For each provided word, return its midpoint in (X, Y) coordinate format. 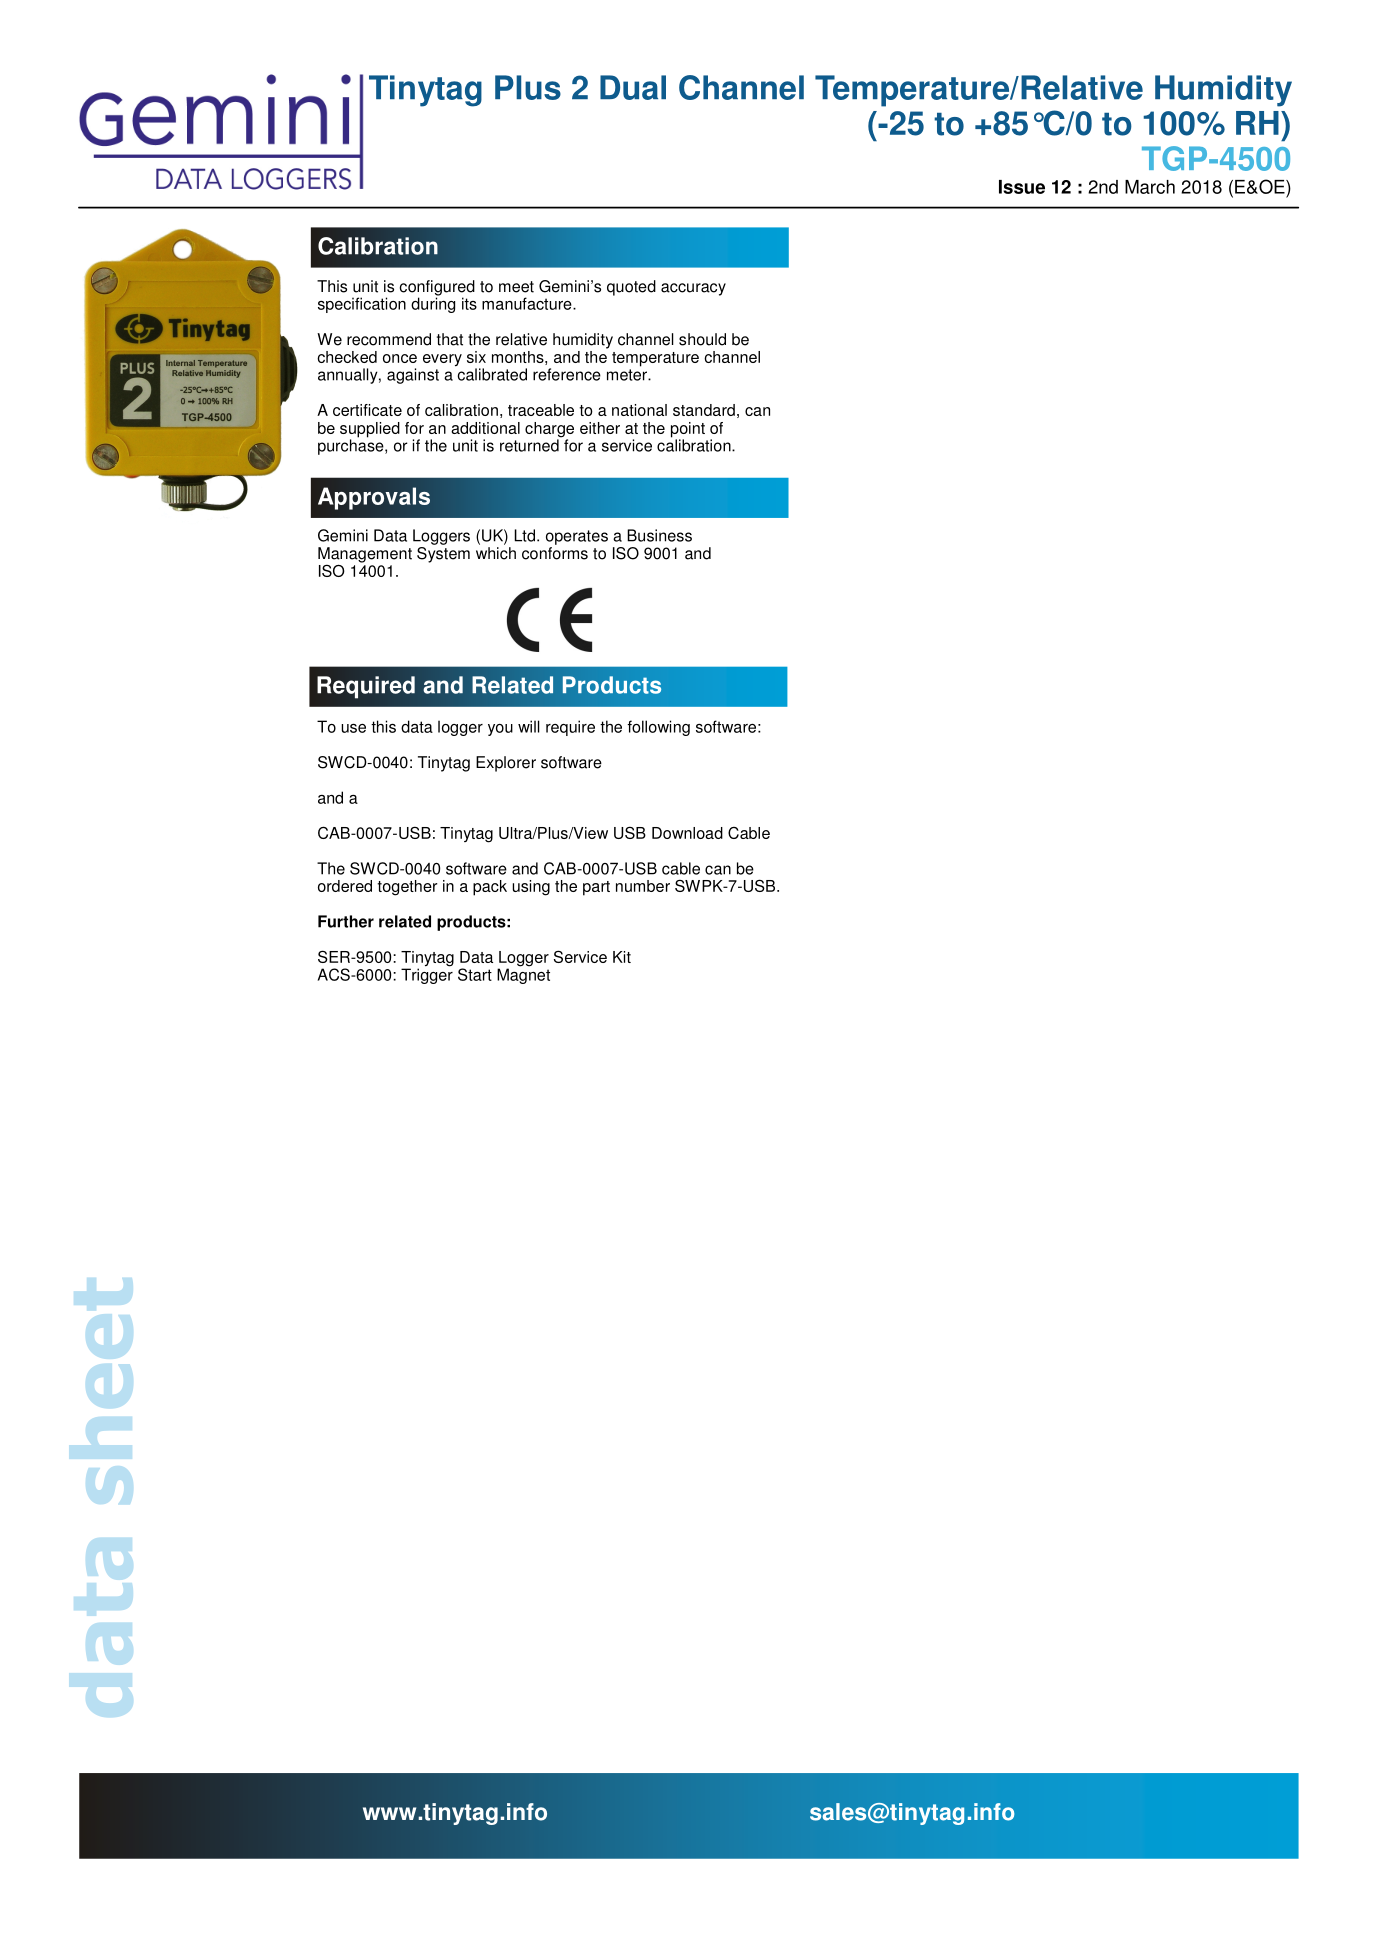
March (1150, 187)
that (450, 339)
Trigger (427, 975)
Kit (622, 957)
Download (687, 833)
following (658, 728)
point (688, 431)
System (443, 553)
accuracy (693, 289)
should (702, 339)
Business (659, 535)
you (500, 730)
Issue (1022, 187)
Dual (633, 87)
